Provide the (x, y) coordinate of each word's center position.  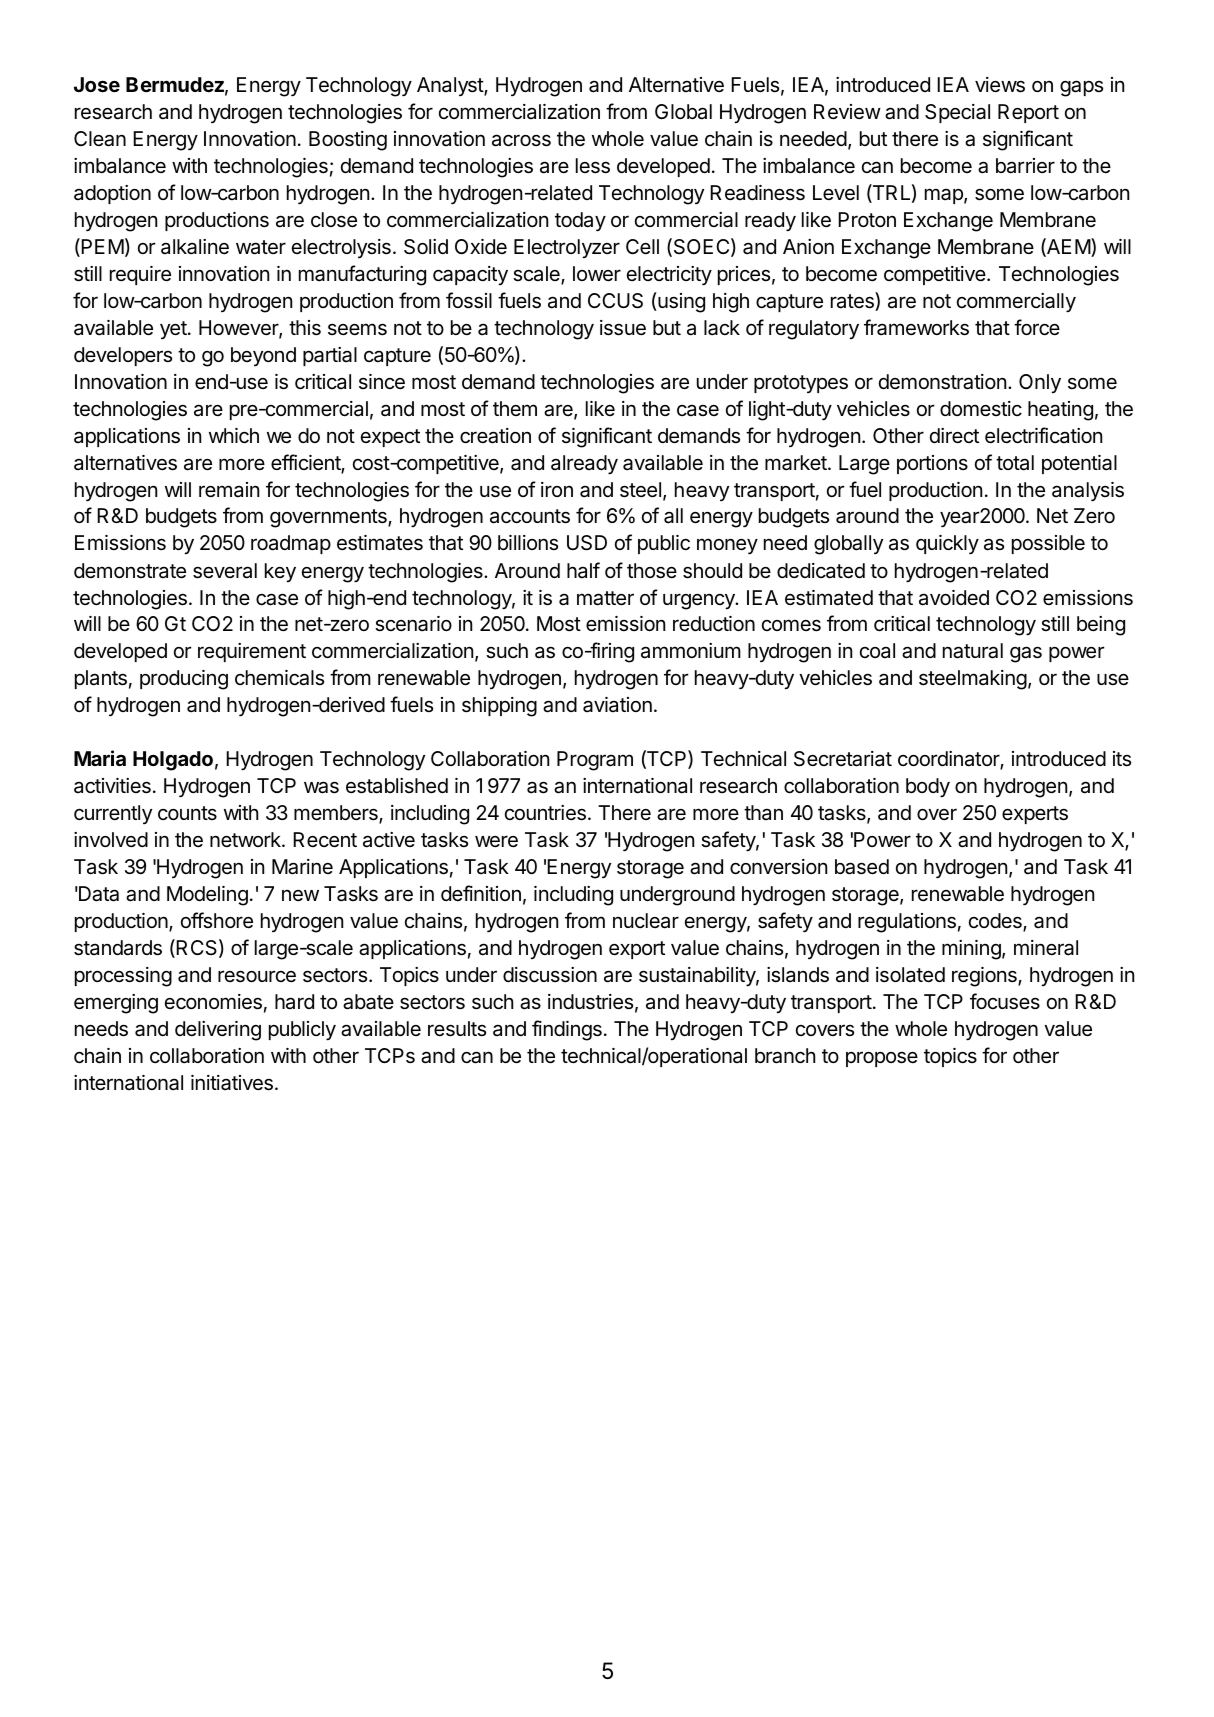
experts (1035, 815)
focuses (1005, 1001)
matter (605, 598)
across (521, 140)
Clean (100, 139)
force (1037, 327)
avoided (954, 598)
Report (1028, 113)
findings (567, 1030)
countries (545, 813)
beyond (263, 356)
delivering (218, 1031)
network (246, 839)
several (225, 571)
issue (623, 328)
